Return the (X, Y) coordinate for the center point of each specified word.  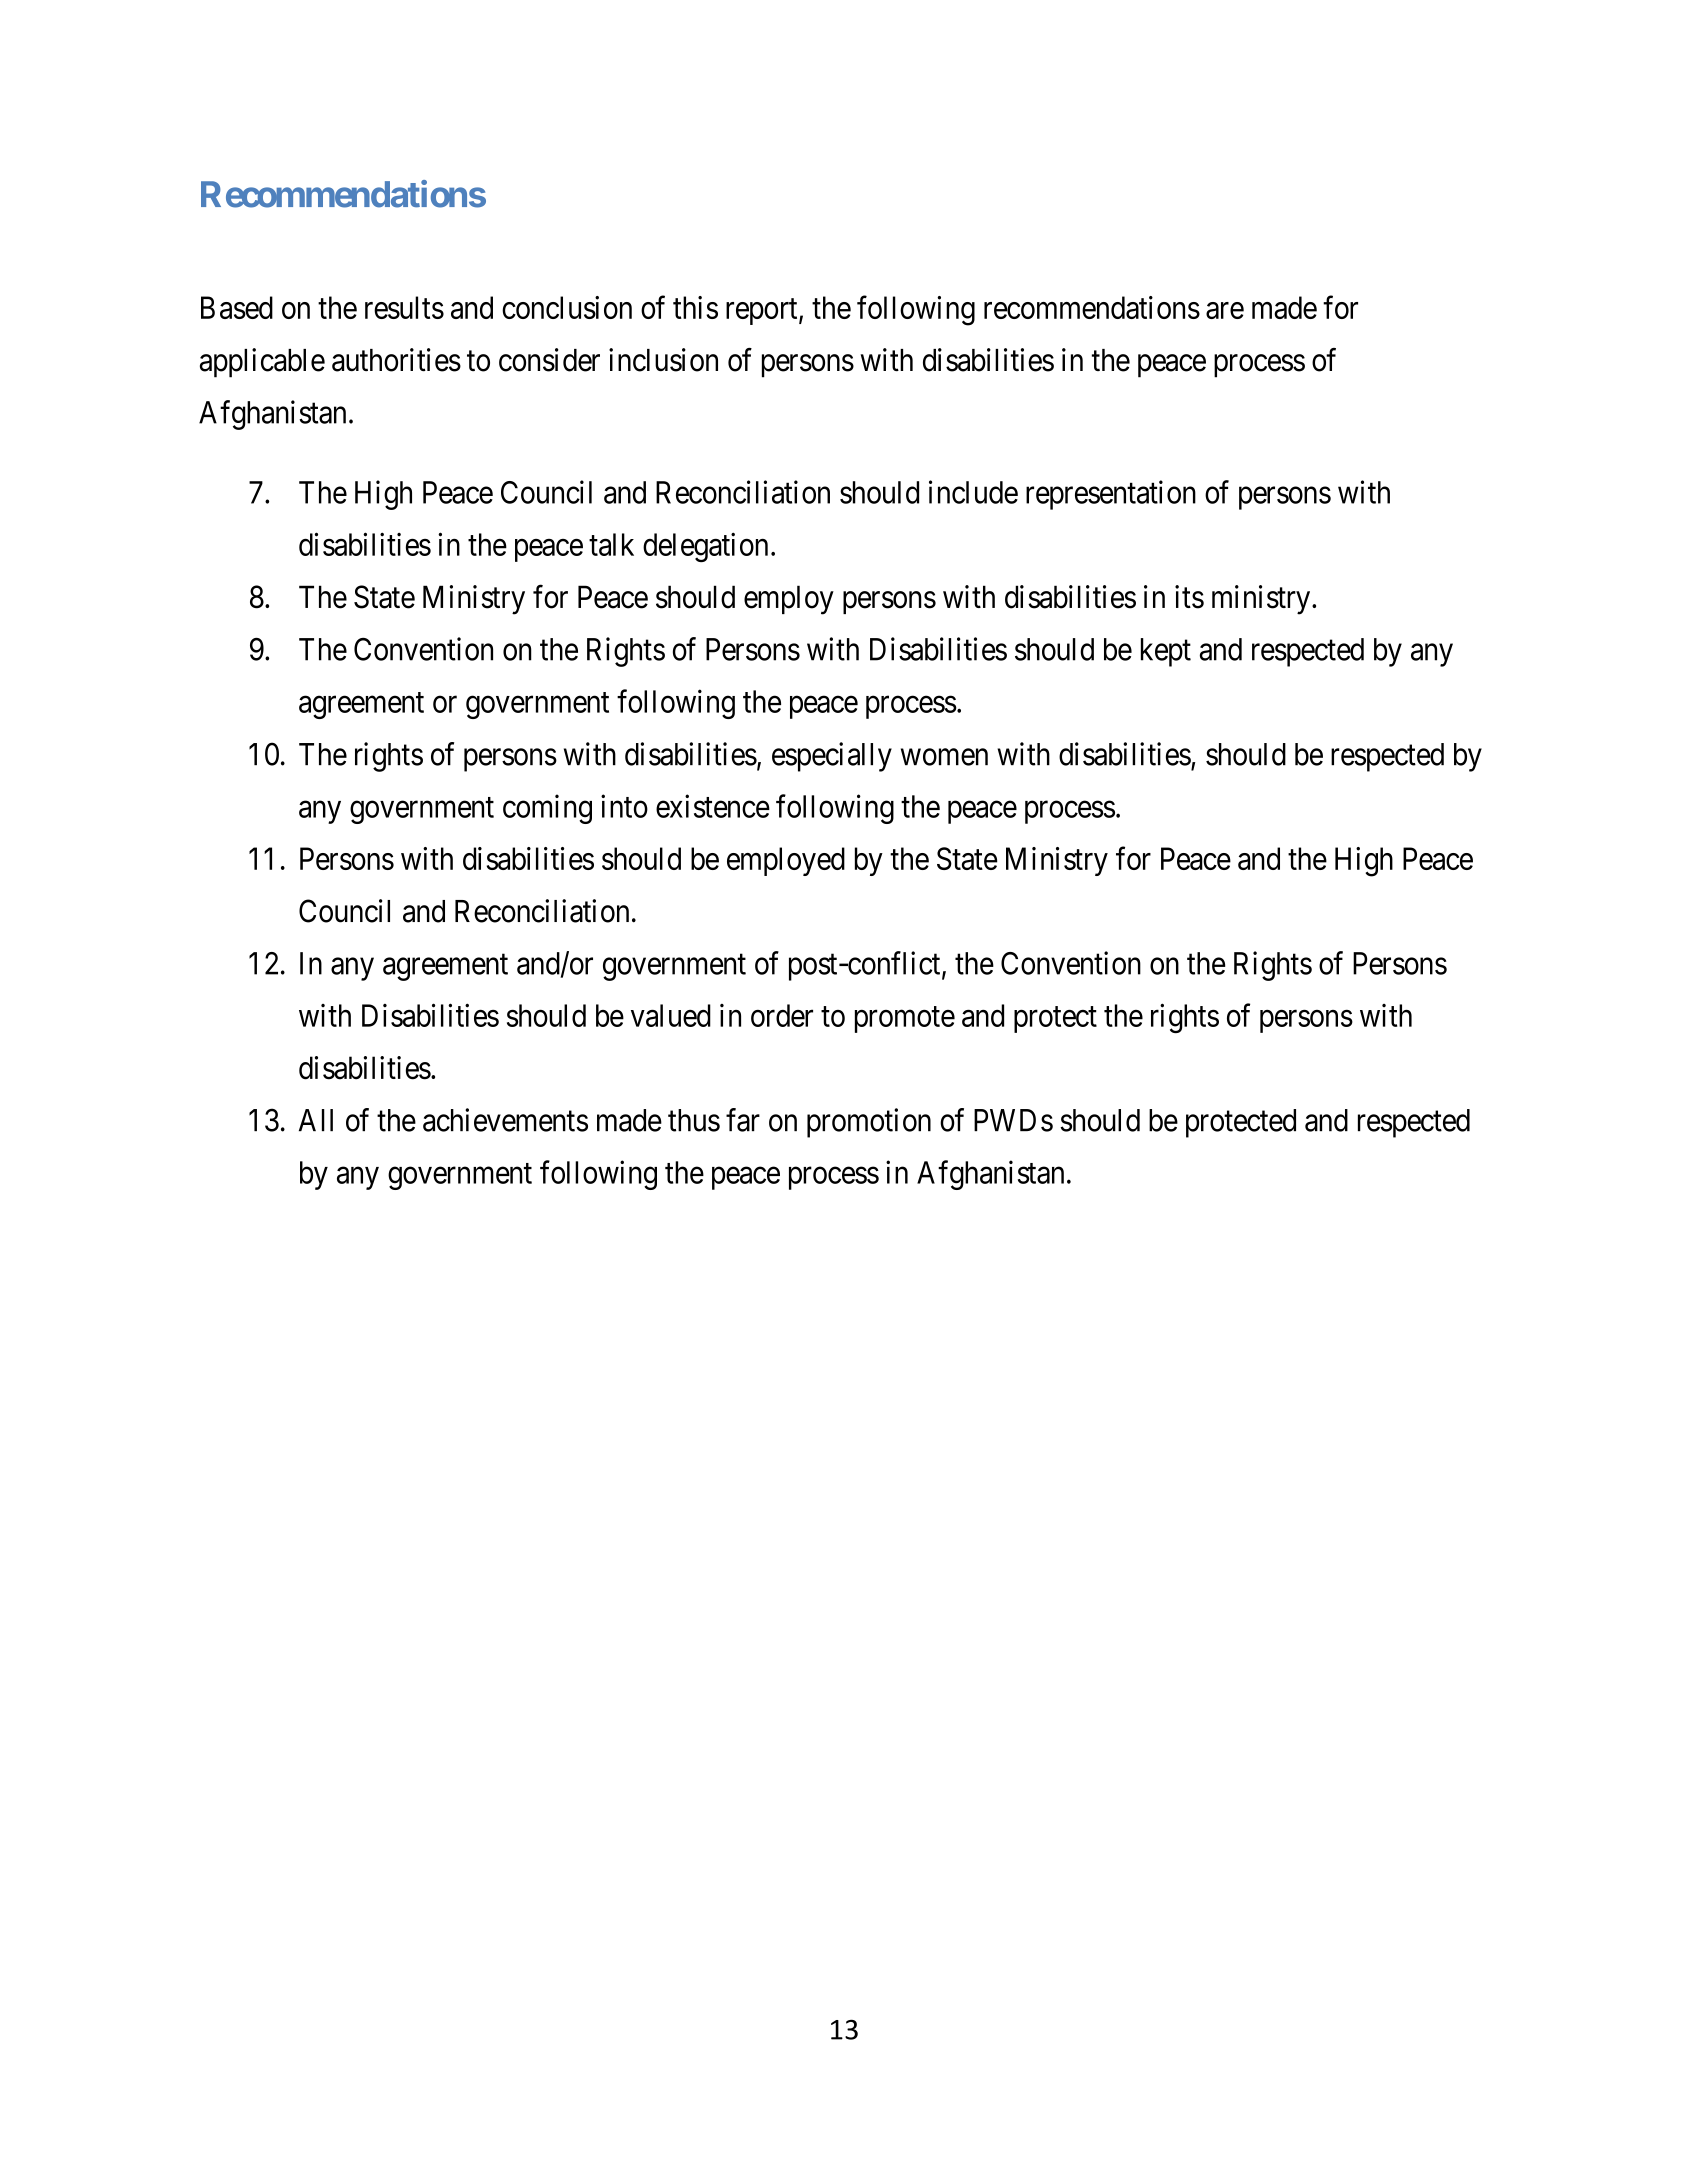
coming (547, 809)
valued (671, 1015)
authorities (396, 360)
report (763, 312)
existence (713, 806)
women (944, 757)
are (1225, 310)
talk (611, 544)
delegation (705, 547)
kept (1166, 652)
